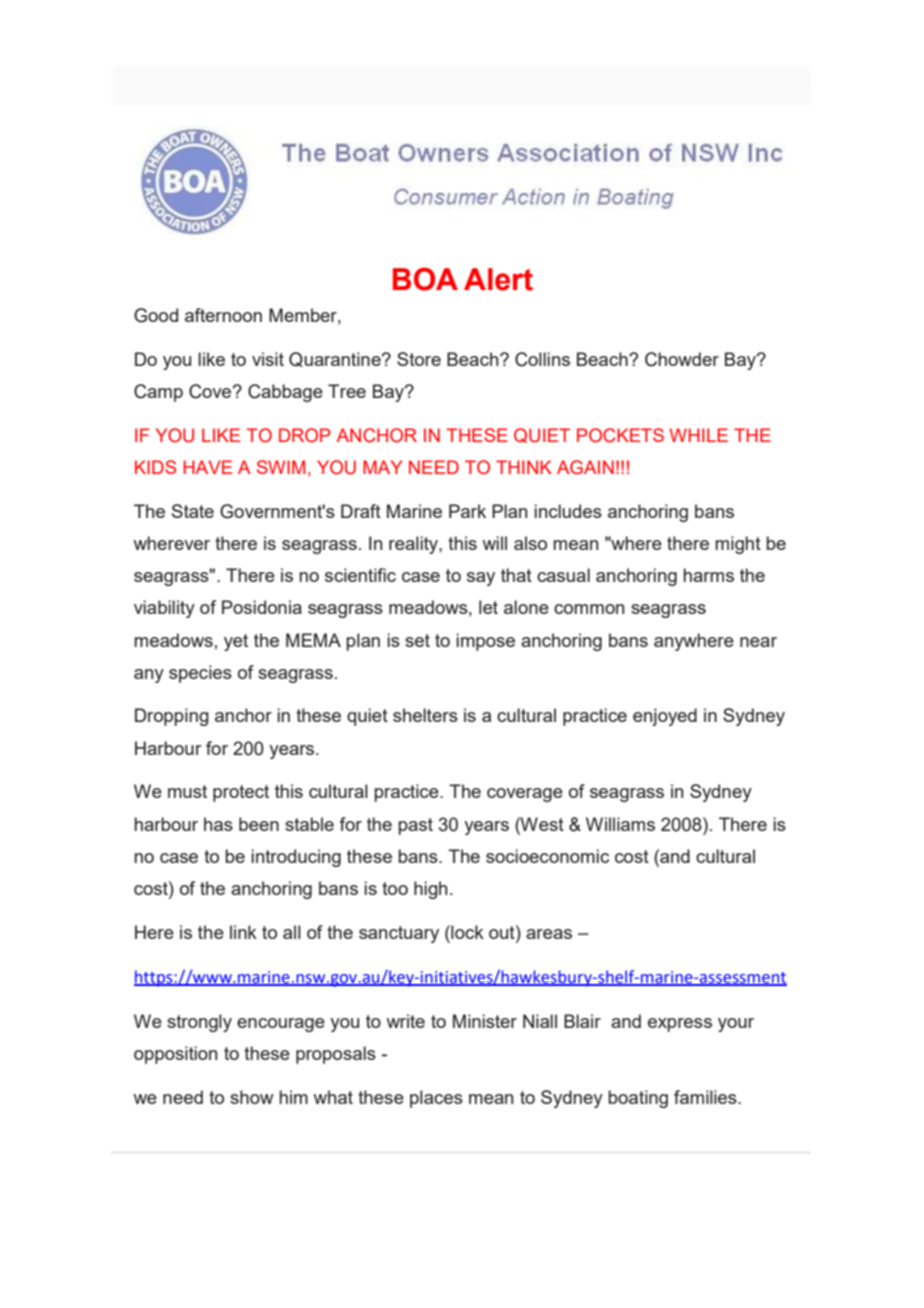 This page has width=924, height=1308. Describe the element at coordinates (252, 1097) in the page. I see `show` at that location.
